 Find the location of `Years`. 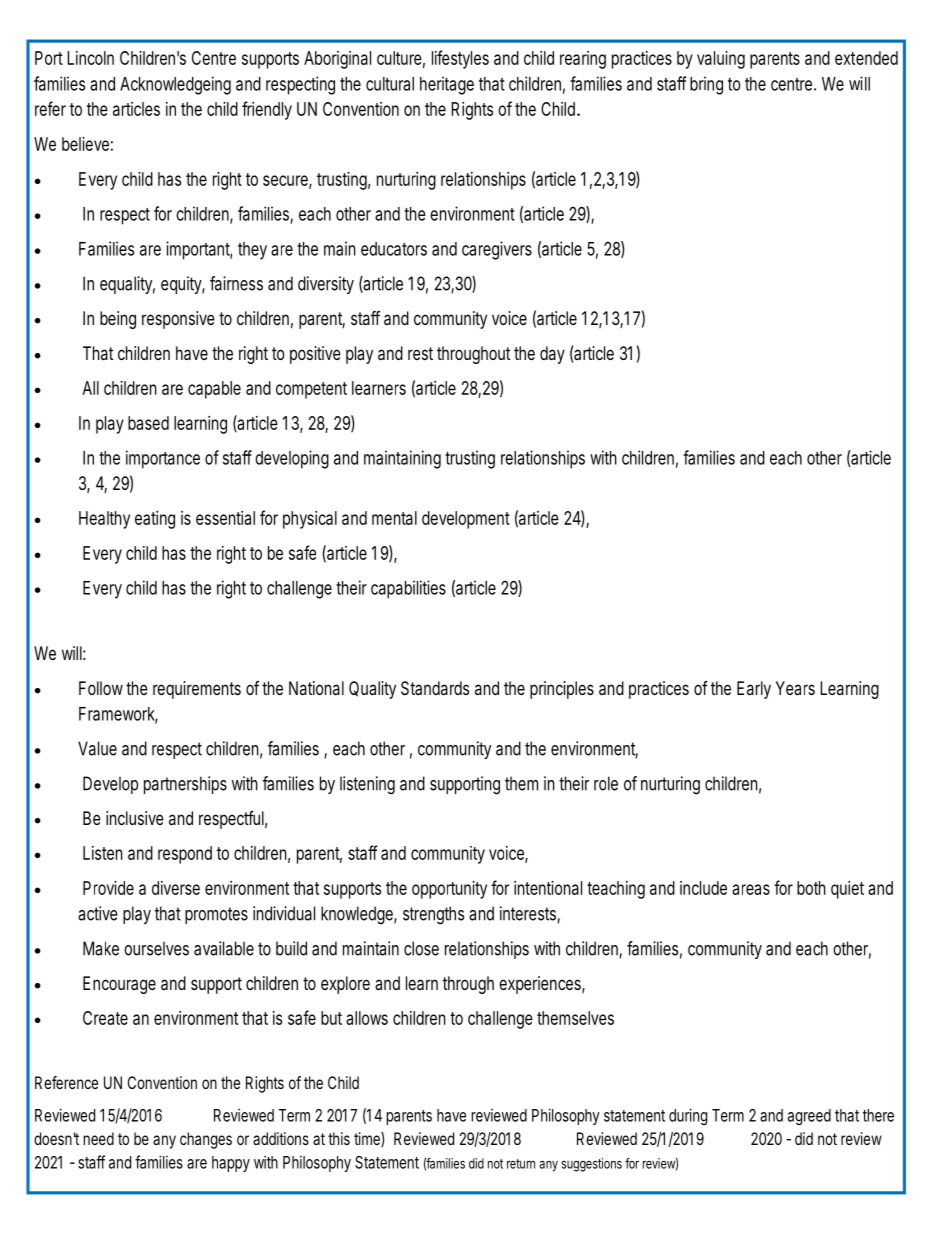

Years is located at coordinates (795, 688).
